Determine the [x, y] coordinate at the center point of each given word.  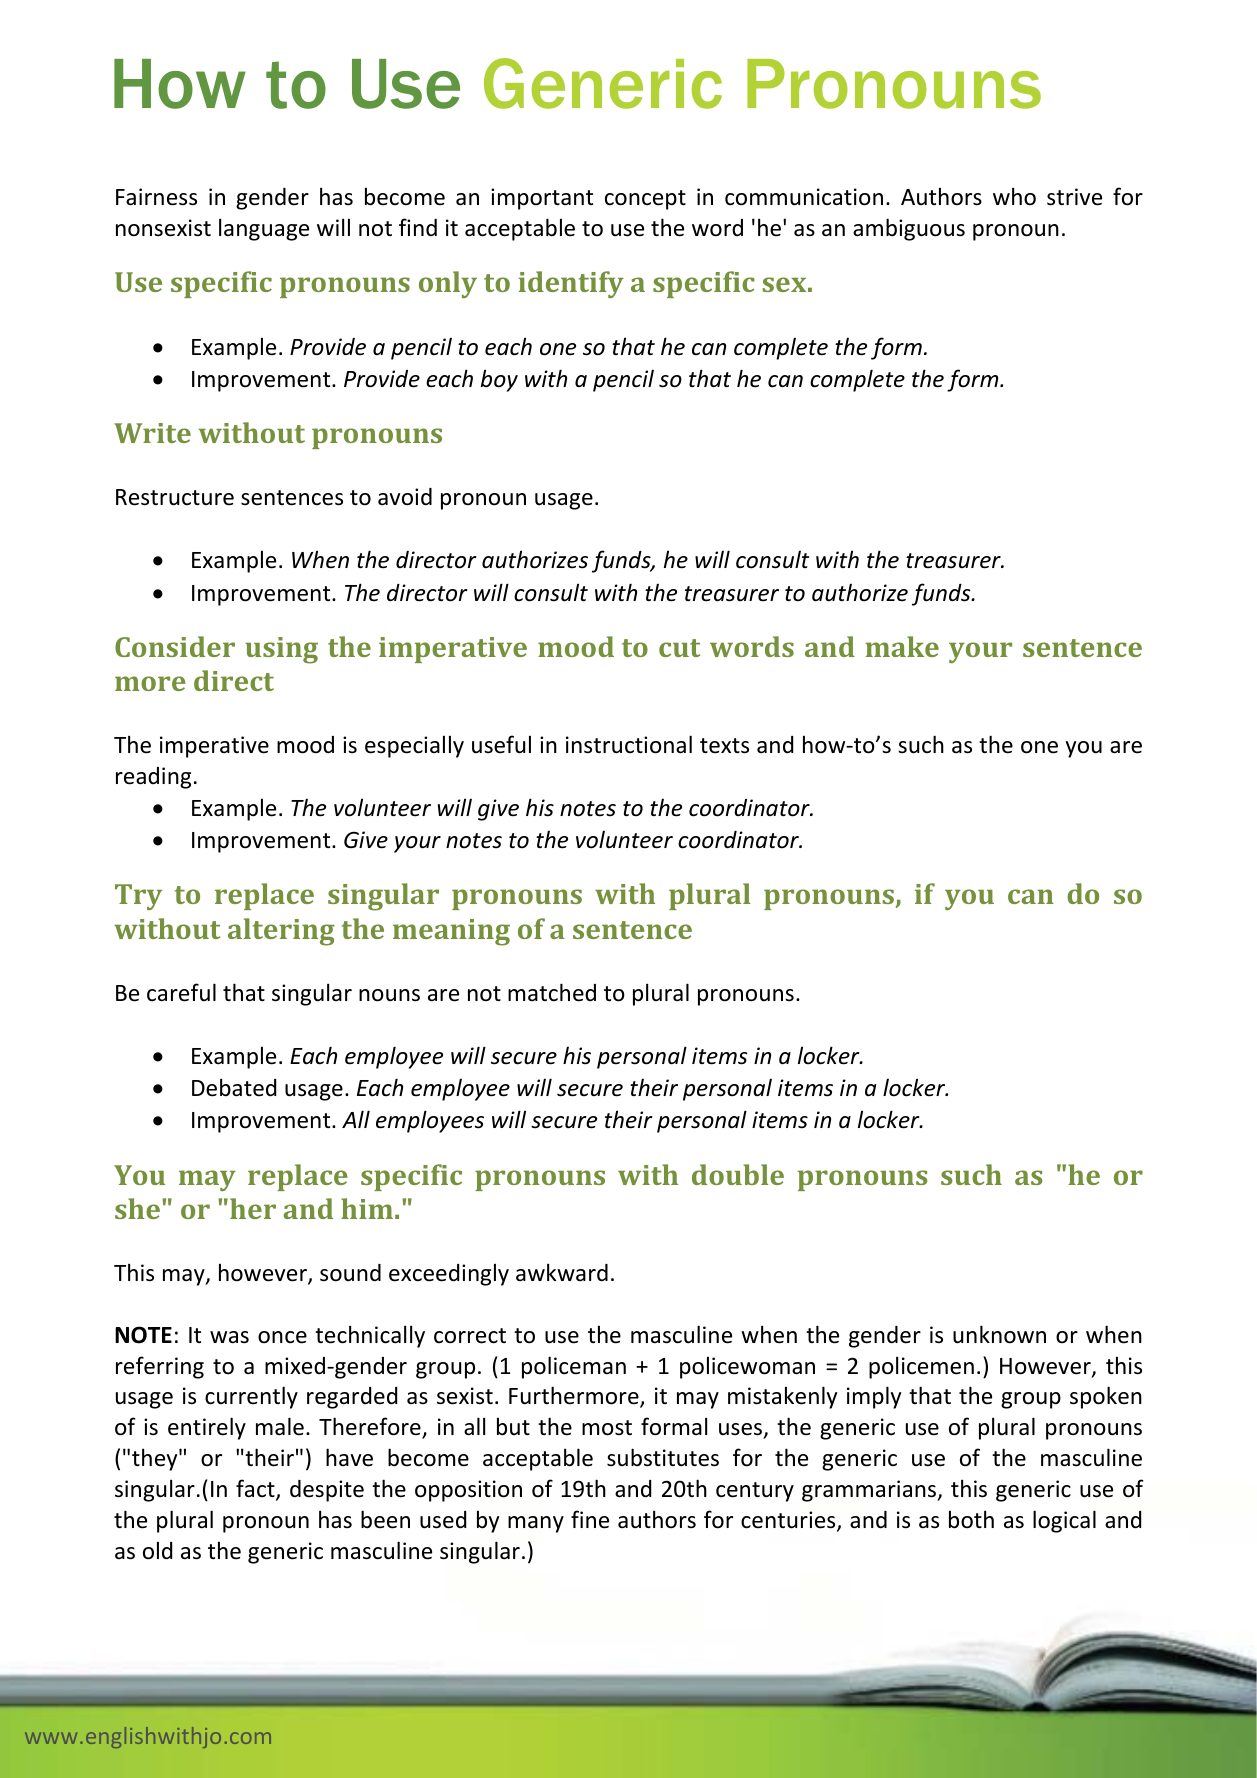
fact [256, 1489]
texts [724, 746]
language [264, 229]
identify [571, 284]
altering [281, 932]
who [1014, 196]
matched [552, 992]
